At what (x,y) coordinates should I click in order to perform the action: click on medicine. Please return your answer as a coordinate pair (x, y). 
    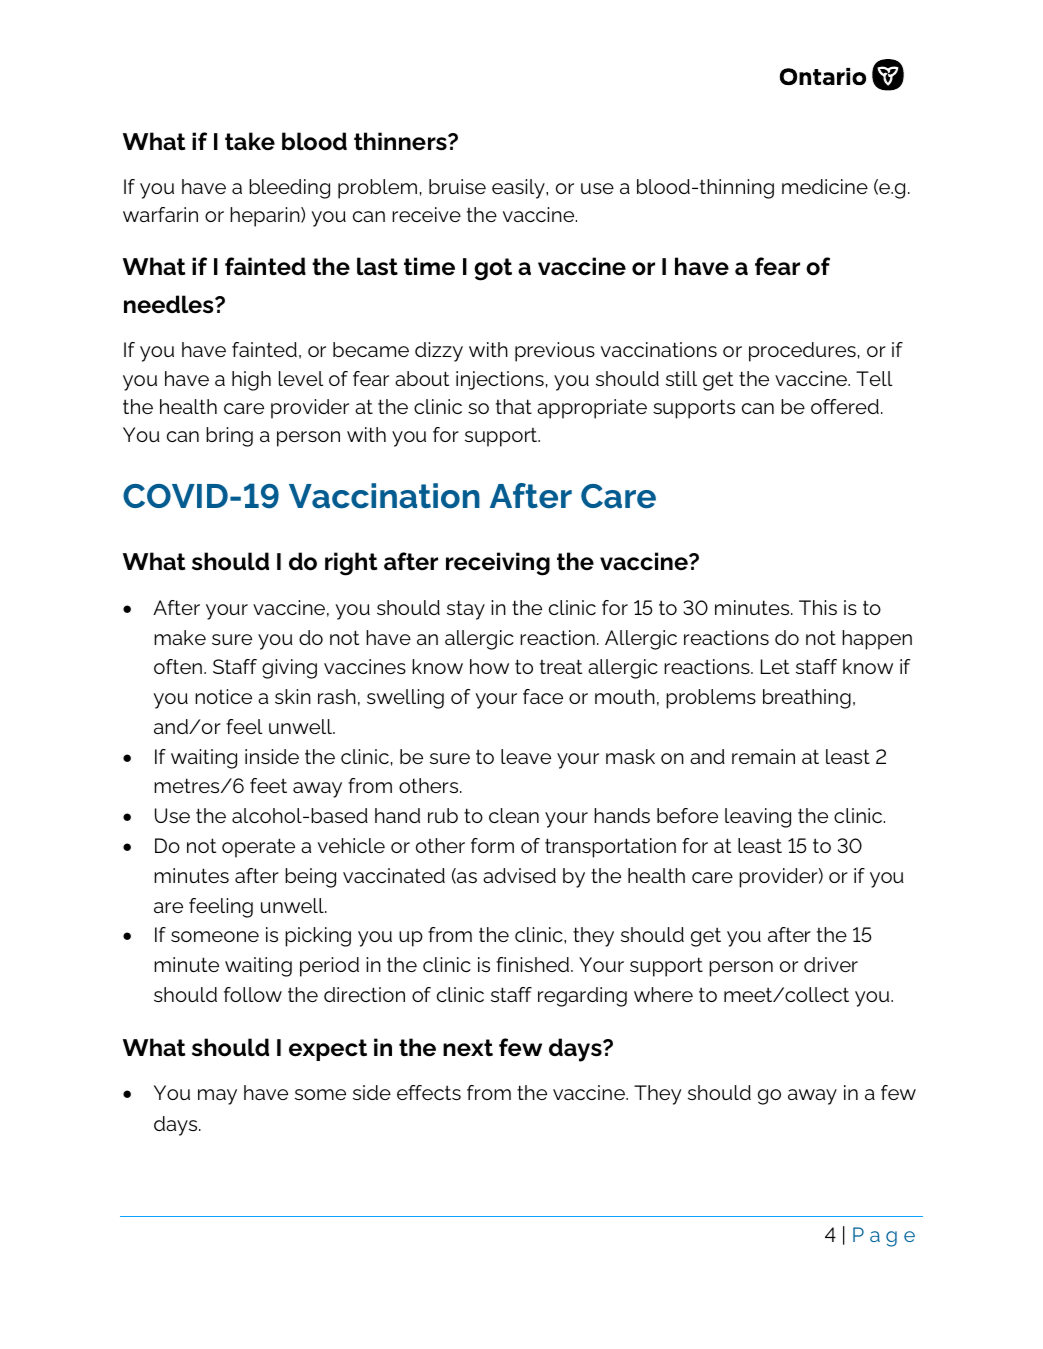
    Looking at the image, I should click on (825, 186).
